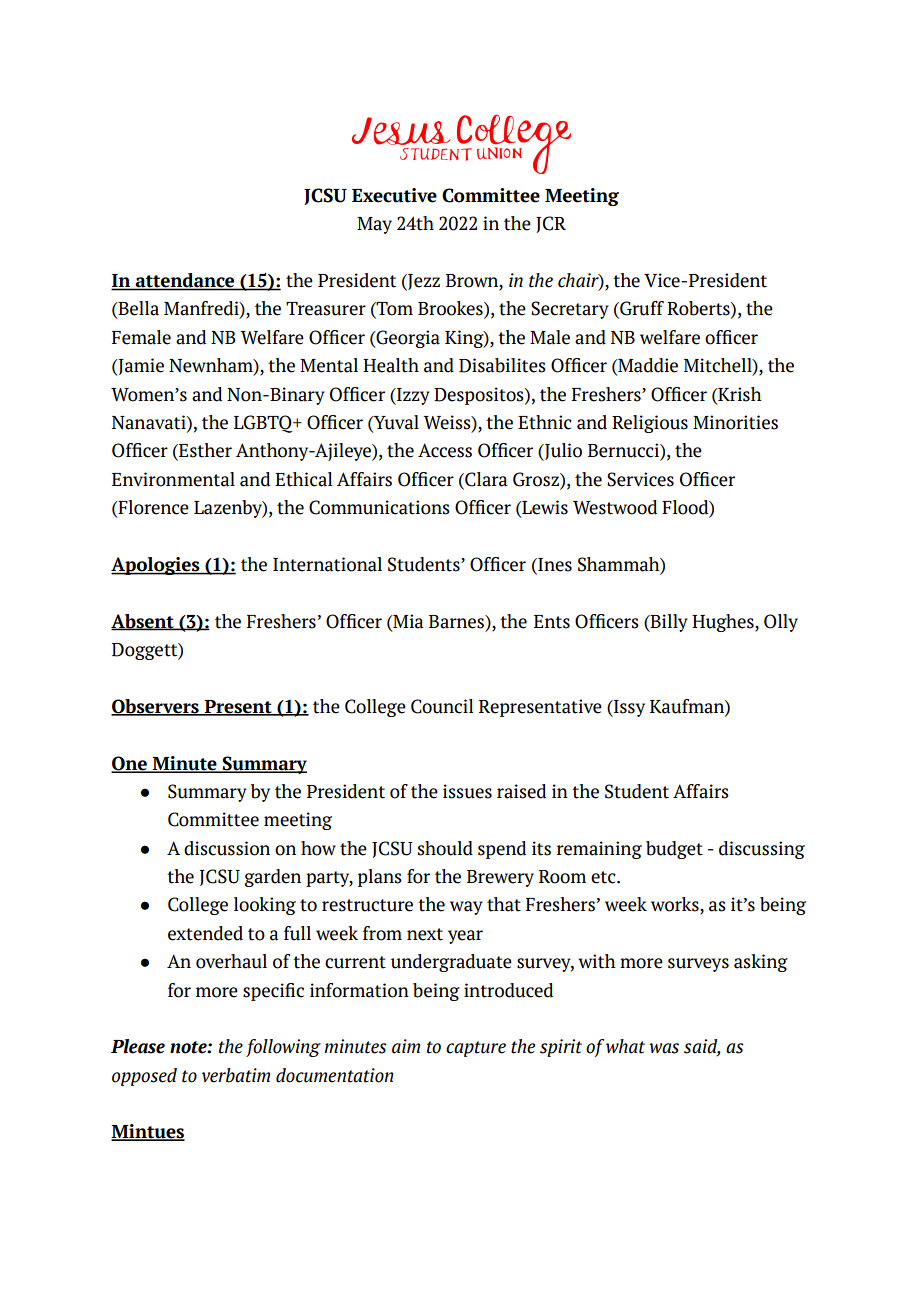  What do you see at coordinates (615, 507) in the document?
I see `Westwood` at bounding box center [615, 507].
